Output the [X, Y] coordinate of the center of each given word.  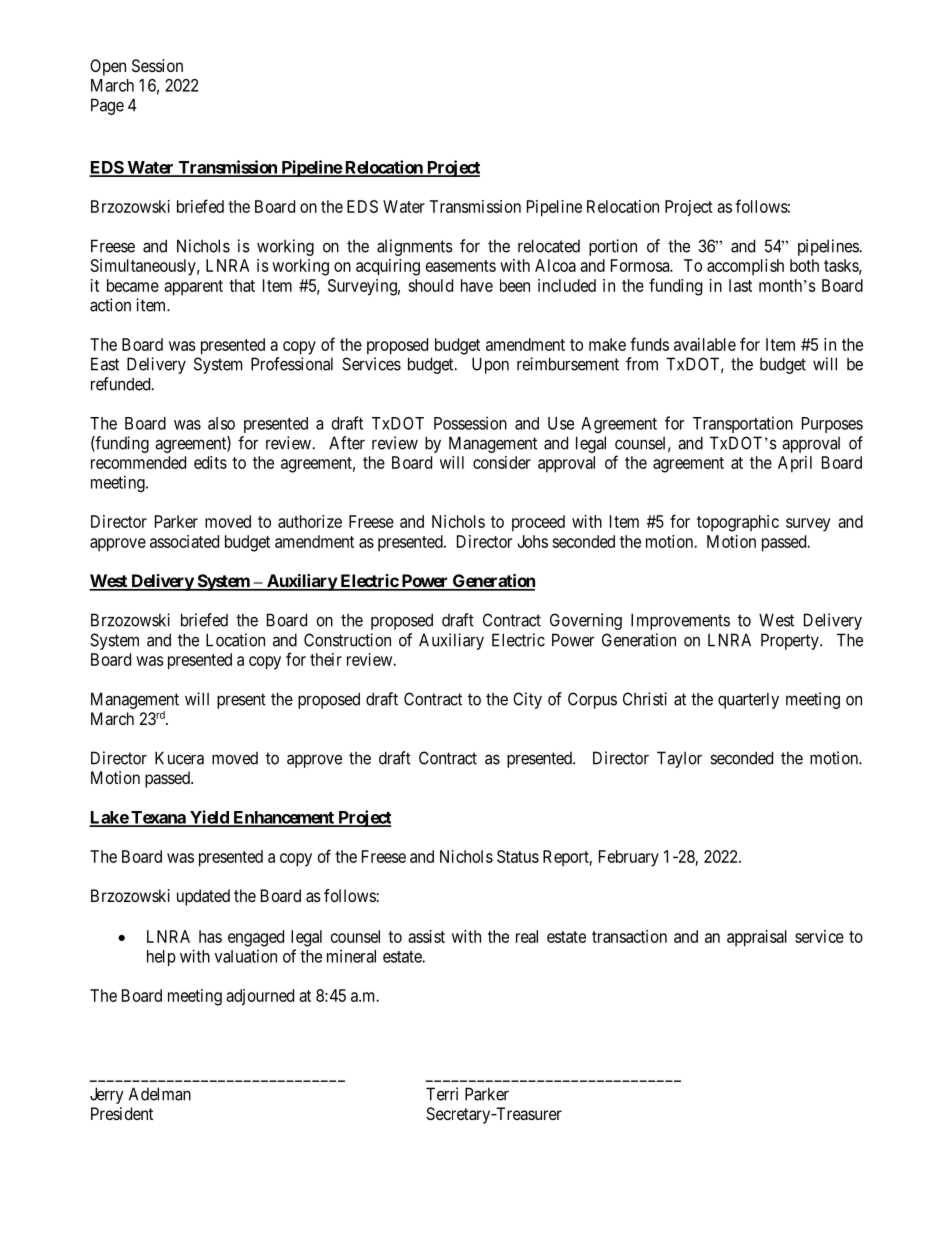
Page [107, 106]
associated [184, 541]
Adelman [160, 1094]
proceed [538, 523]
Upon [490, 365]
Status [518, 856]
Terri [442, 1094]
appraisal [757, 938]
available [705, 344]
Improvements [680, 621]
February [629, 858]
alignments [415, 247]
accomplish [745, 267]
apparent [193, 288]
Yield [209, 818]
